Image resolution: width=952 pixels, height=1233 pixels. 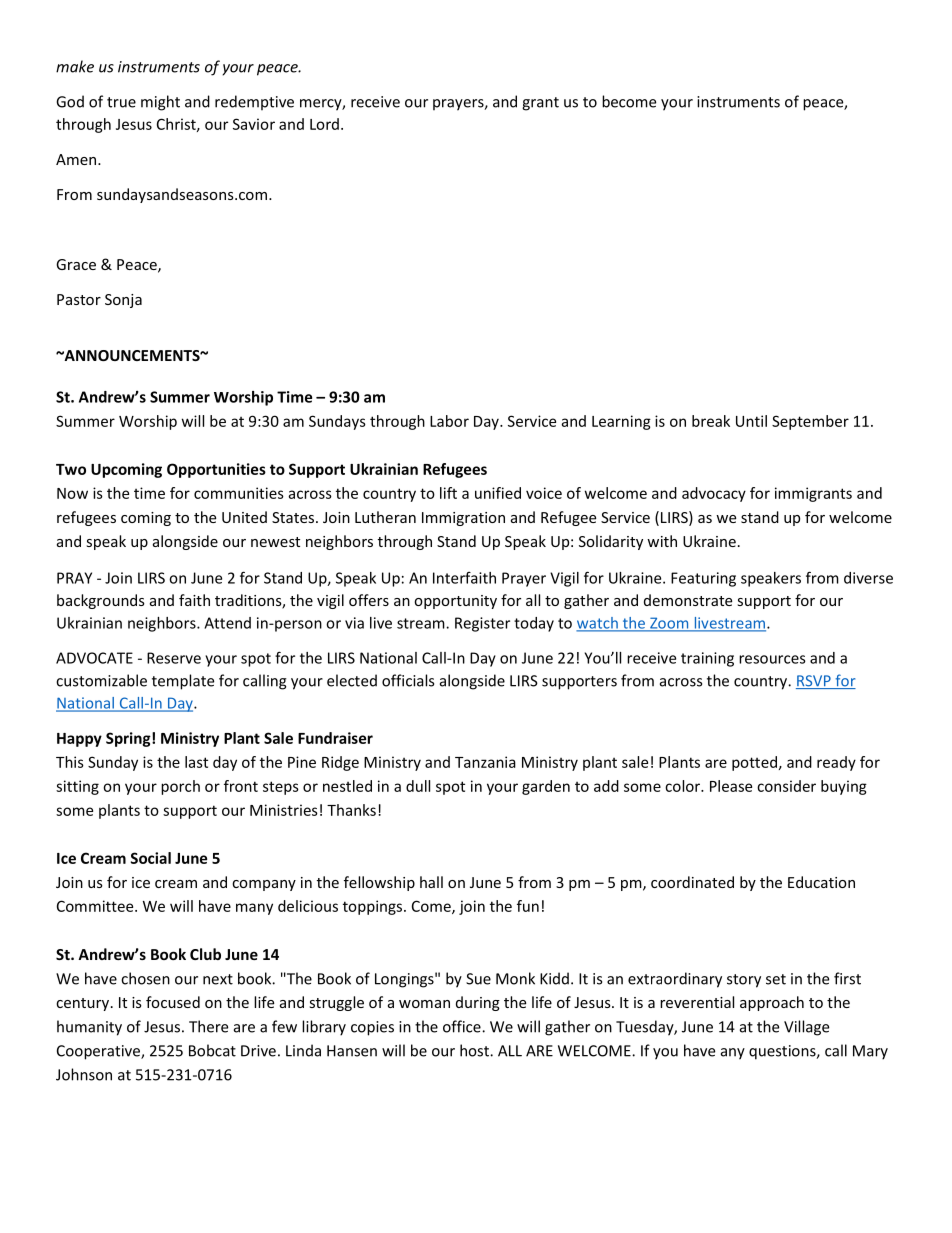 What do you see at coordinates (208, 1026) in the document?
I see `There` at bounding box center [208, 1026].
